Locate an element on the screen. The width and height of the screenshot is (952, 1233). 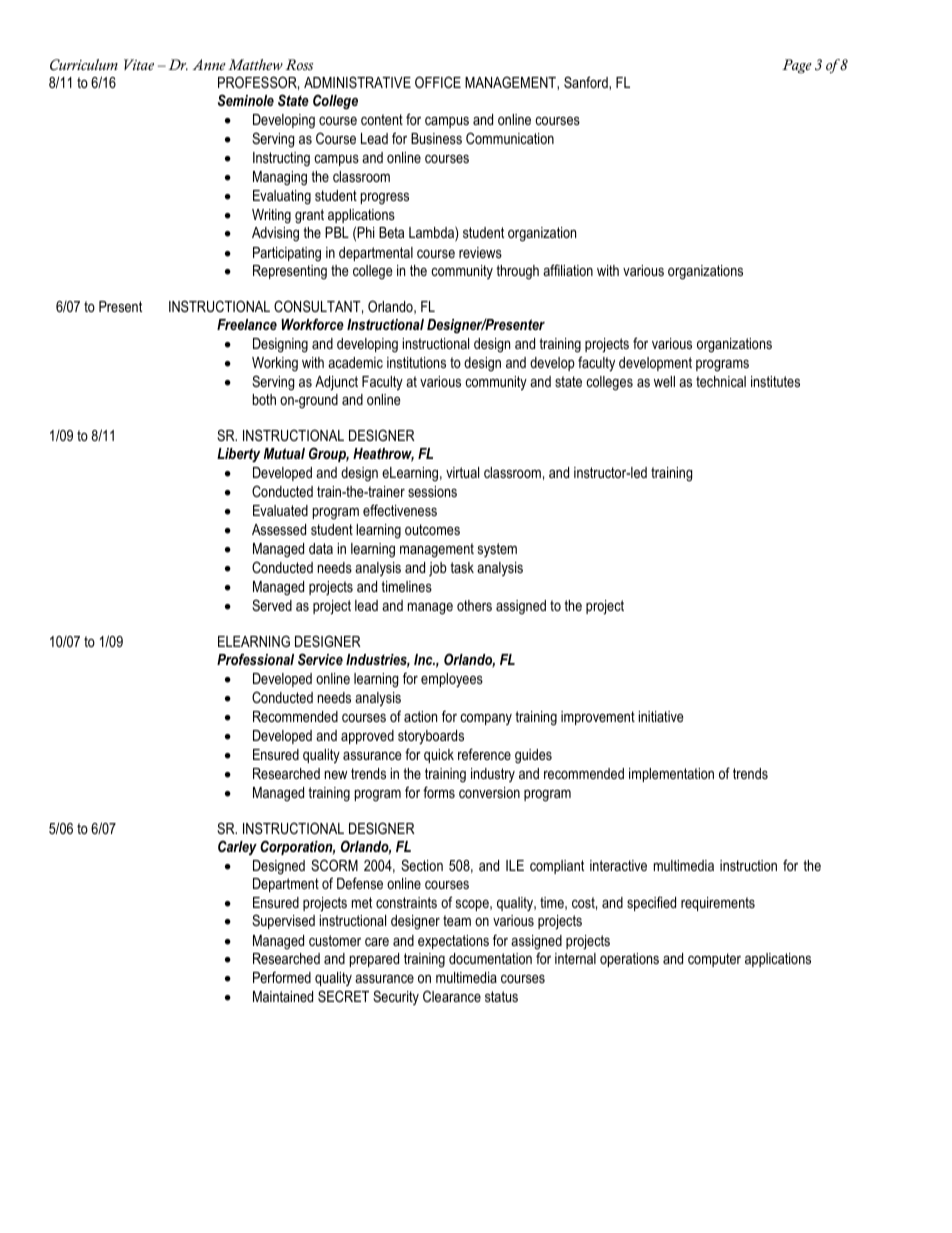
Performed is located at coordinates (282, 977).
